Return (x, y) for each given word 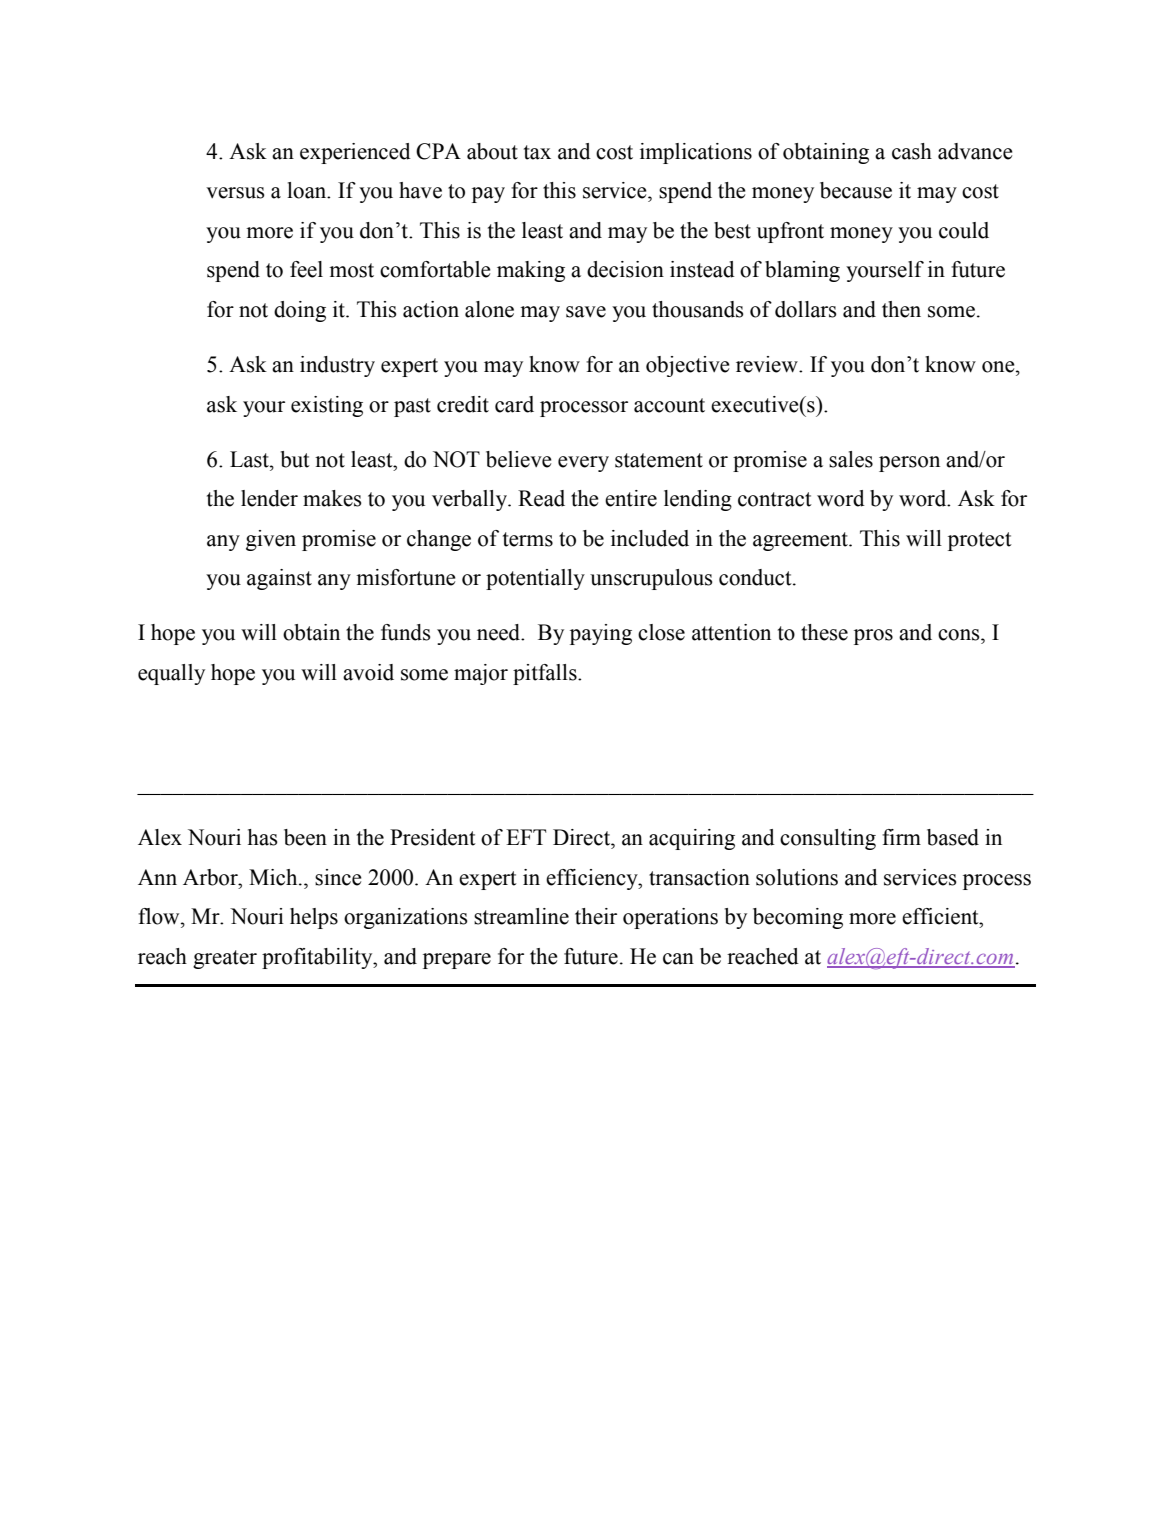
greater (225, 959)
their (596, 916)
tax (537, 152)
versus (235, 193)
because (856, 190)
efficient (941, 916)
